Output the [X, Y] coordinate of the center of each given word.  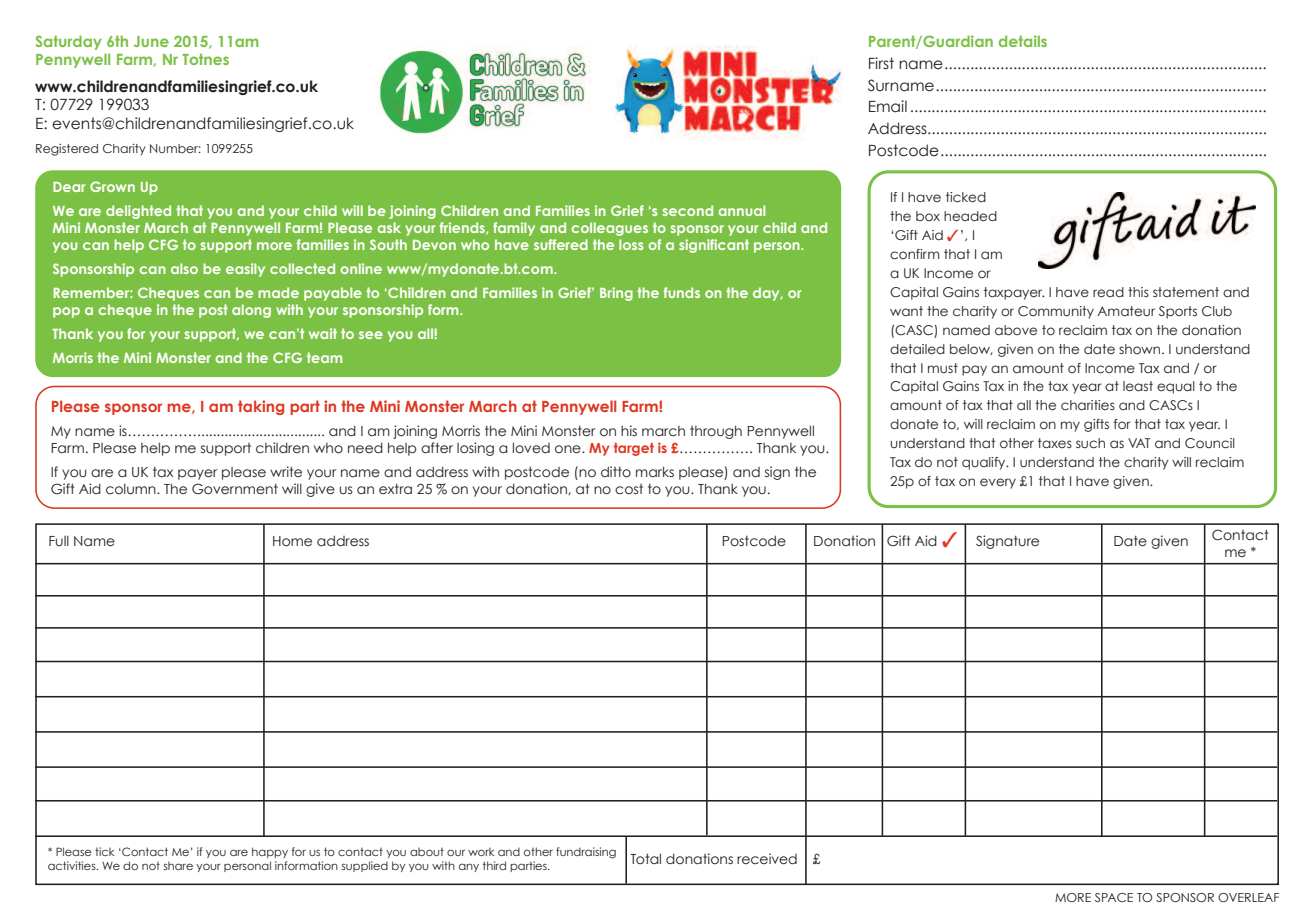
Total [645, 858]
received [767, 859]
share [178, 866]
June [151, 41]
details [1023, 41]
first [881, 63]
